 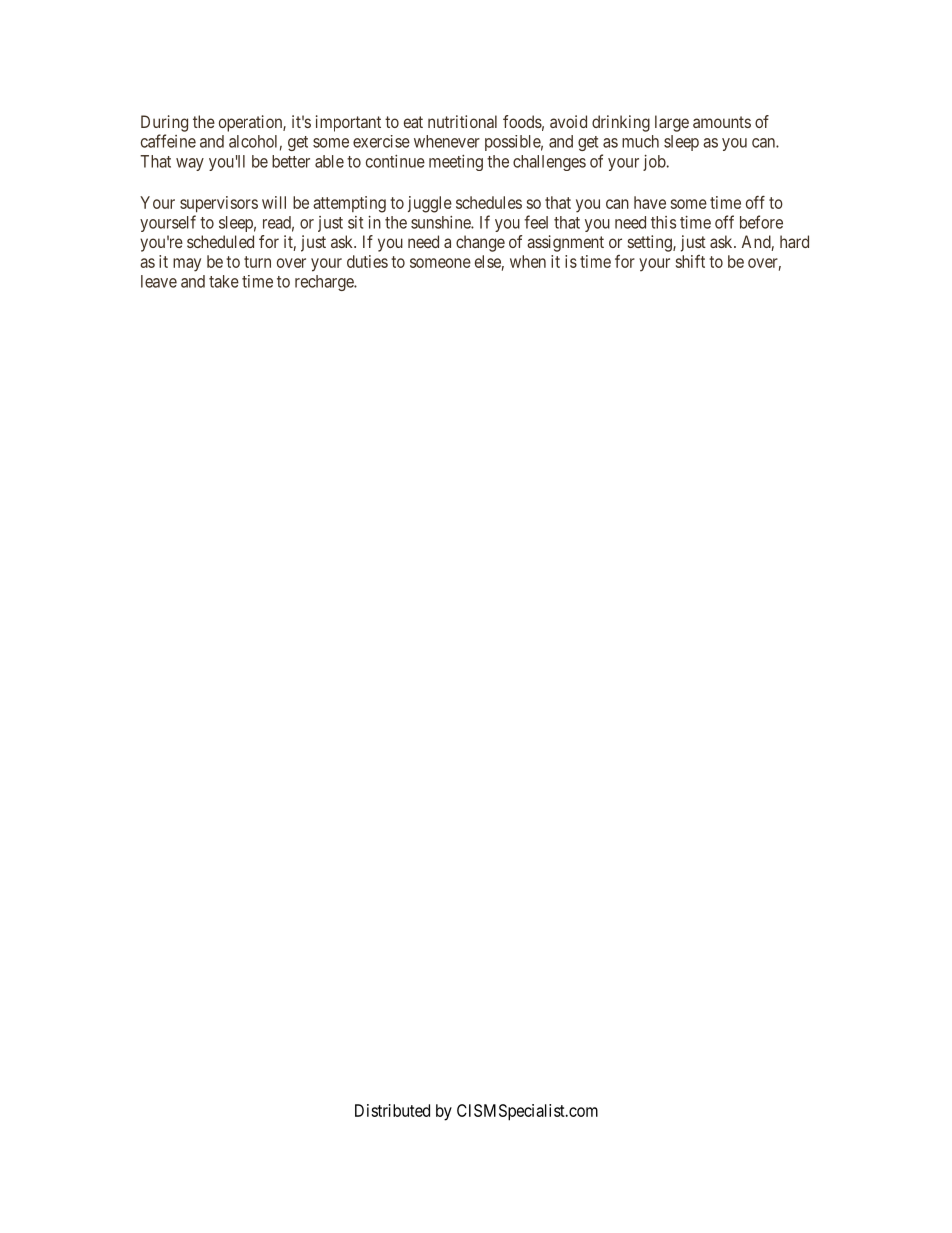 What do you see at coordinates (651, 243) in the screenshot?
I see `setting` at bounding box center [651, 243].
